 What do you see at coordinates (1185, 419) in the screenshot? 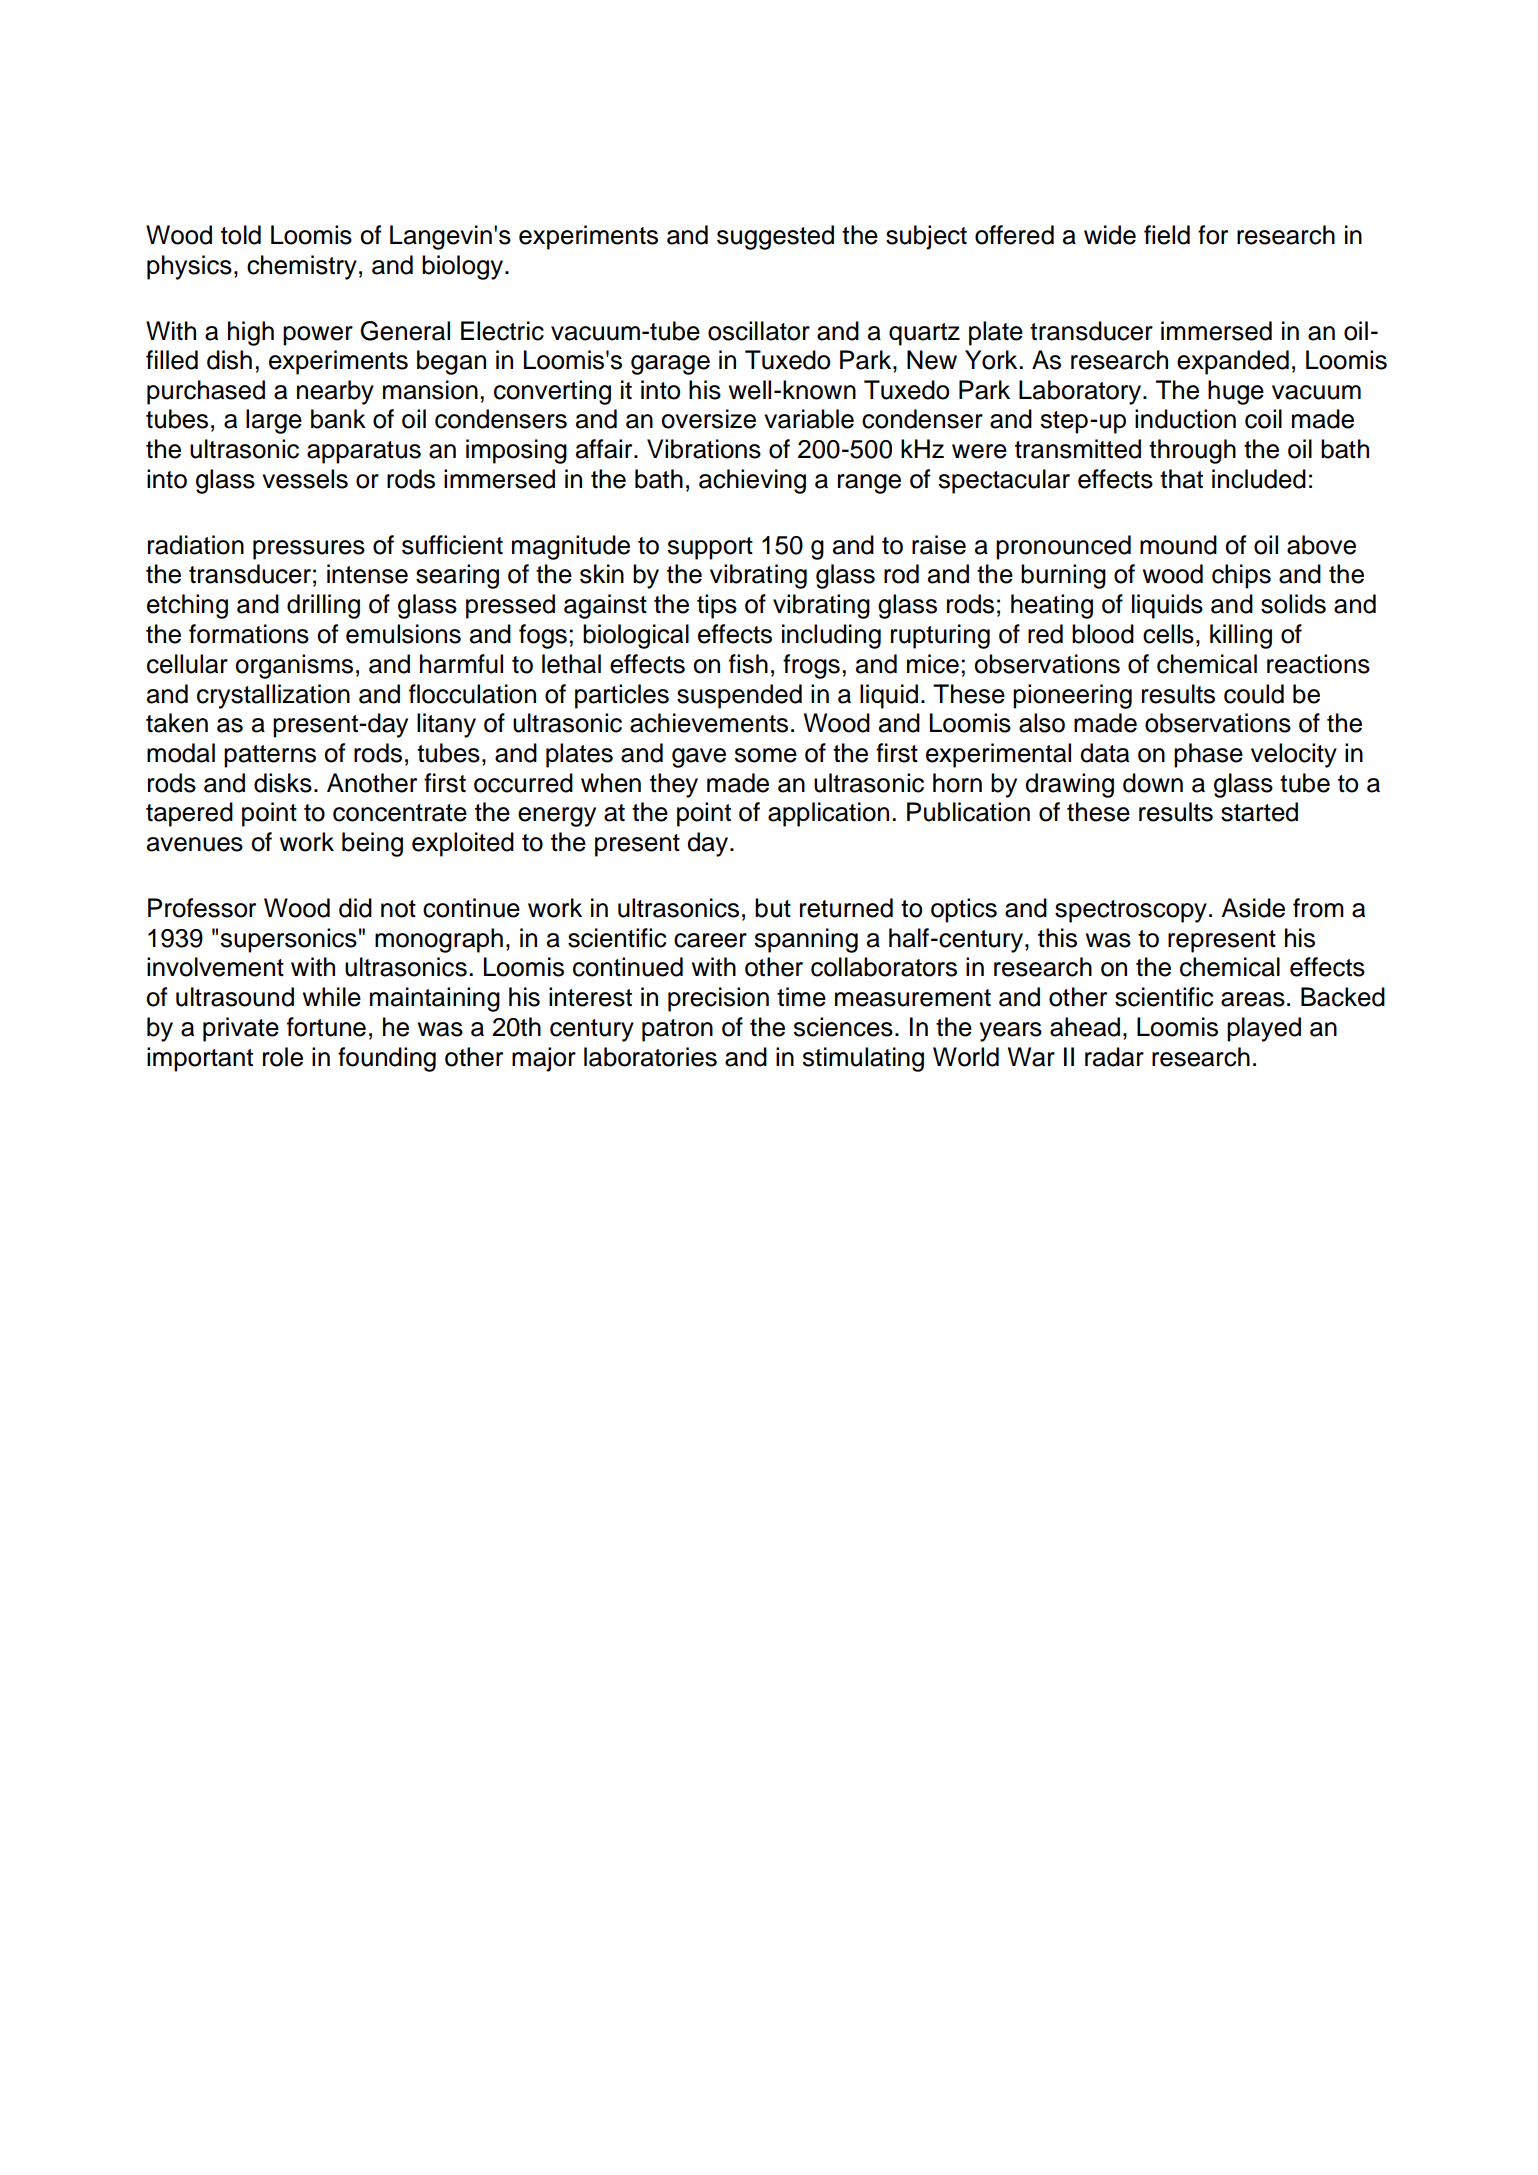
I see `induction` at bounding box center [1185, 419].
